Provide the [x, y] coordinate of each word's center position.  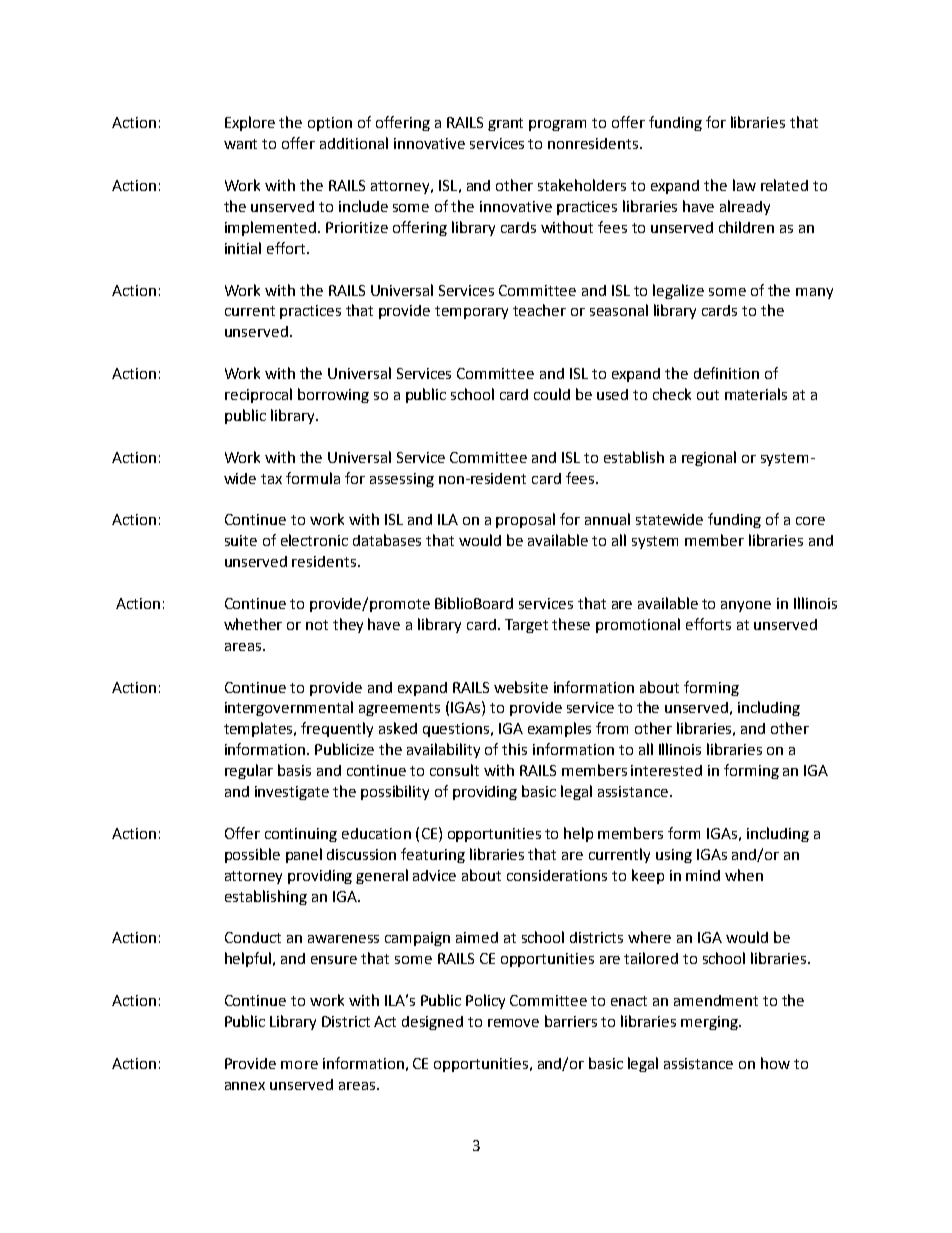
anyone [746, 606]
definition [726, 373]
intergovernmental [289, 708]
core [810, 521]
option [330, 124]
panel [304, 855]
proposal [525, 520]
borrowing [333, 395]
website [521, 687]
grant [505, 124]
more [299, 1065]
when [744, 875]
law [744, 185]
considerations [557, 875]
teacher [539, 310]
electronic [314, 540]
